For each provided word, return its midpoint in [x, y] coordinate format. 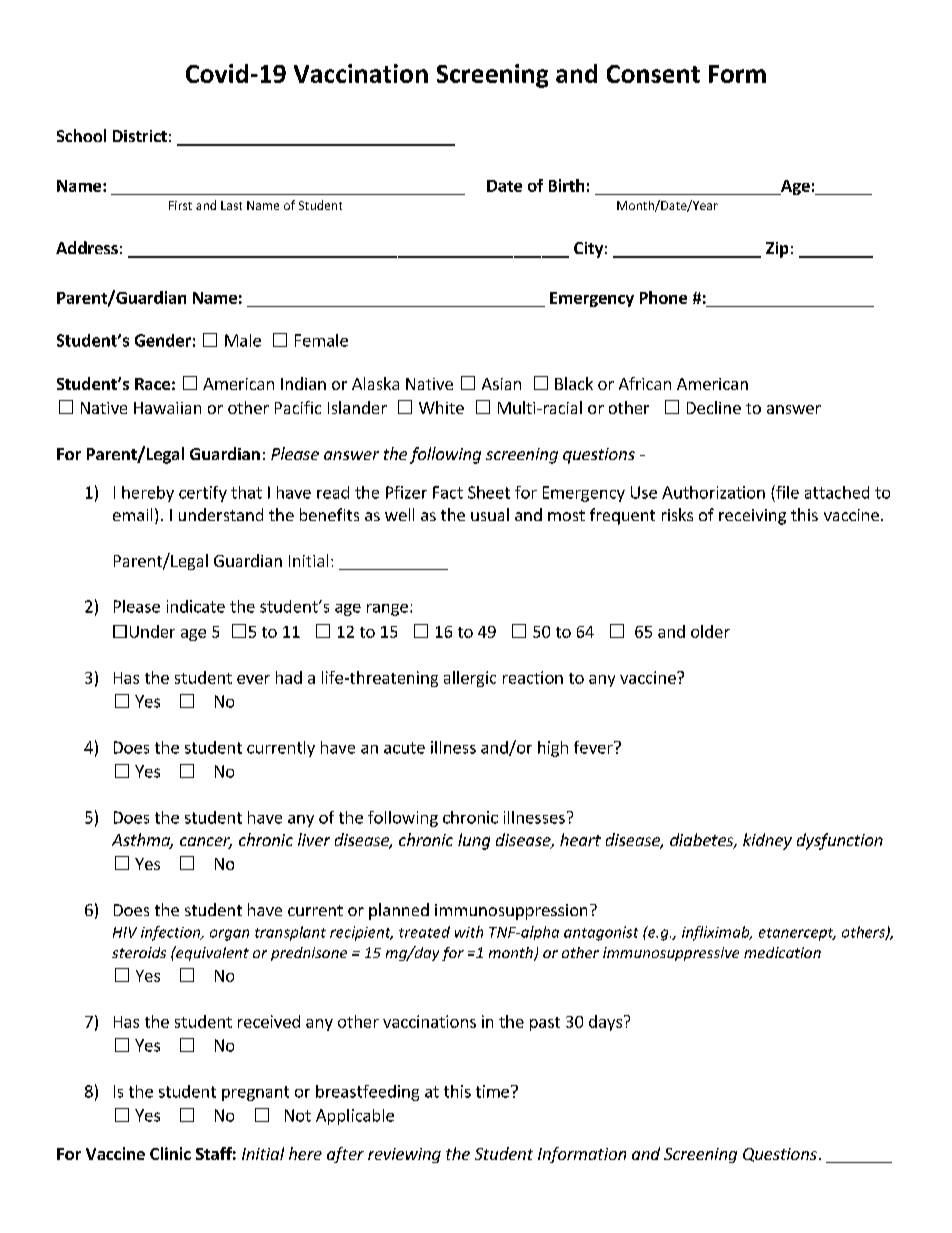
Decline [714, 407]
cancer [206, 843]
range [387, 610]
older [710, 631]
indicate [196, 606]
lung [474, 841]
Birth [566, 185]
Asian [501, 384]
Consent [653, 74]
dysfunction [840, 841]
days [605, 1023]
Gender [163, 340]
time [492, 1091]
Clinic [170, 1153]
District [140, 136]
